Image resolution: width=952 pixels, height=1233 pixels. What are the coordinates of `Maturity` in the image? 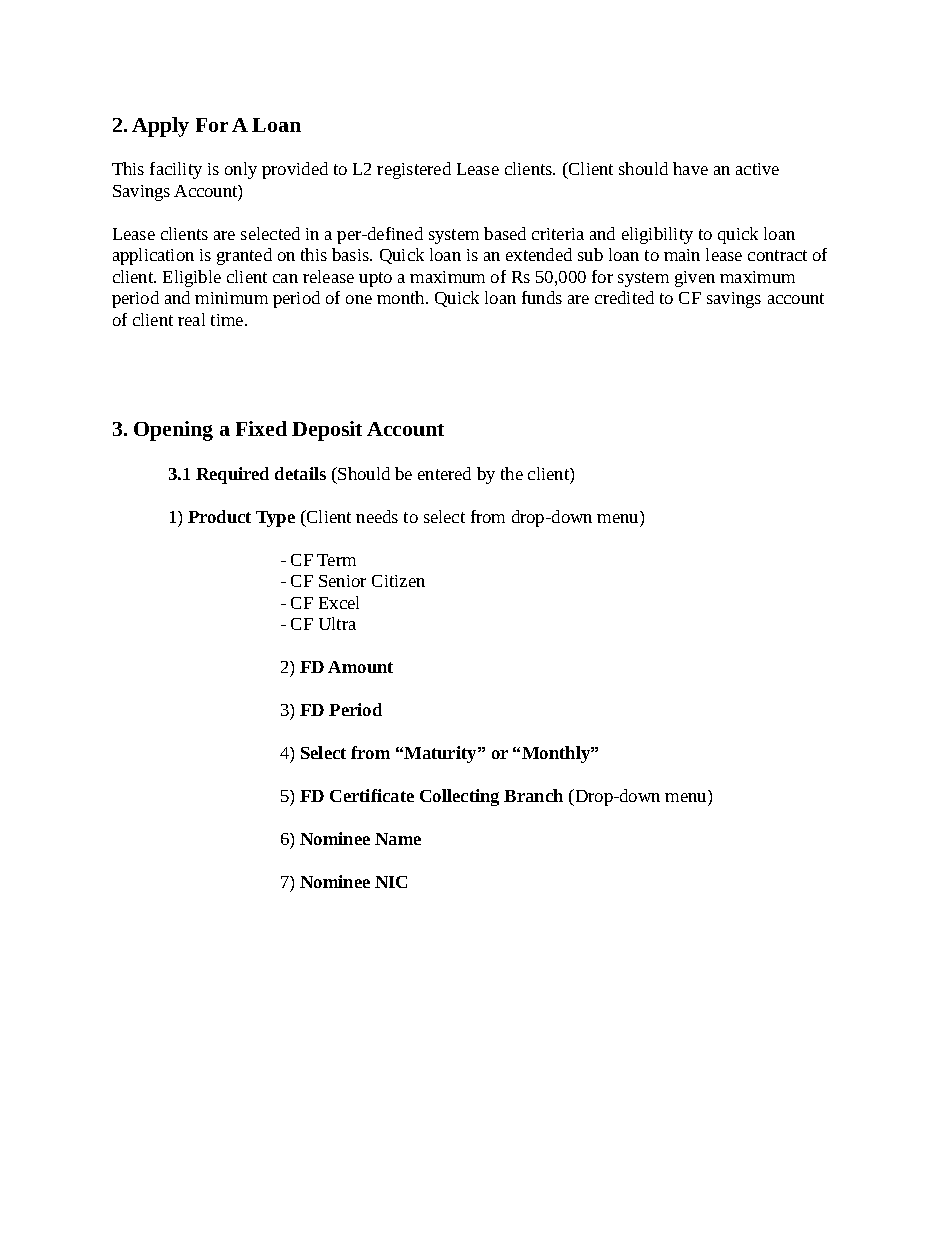 It's located at (440, 754).
